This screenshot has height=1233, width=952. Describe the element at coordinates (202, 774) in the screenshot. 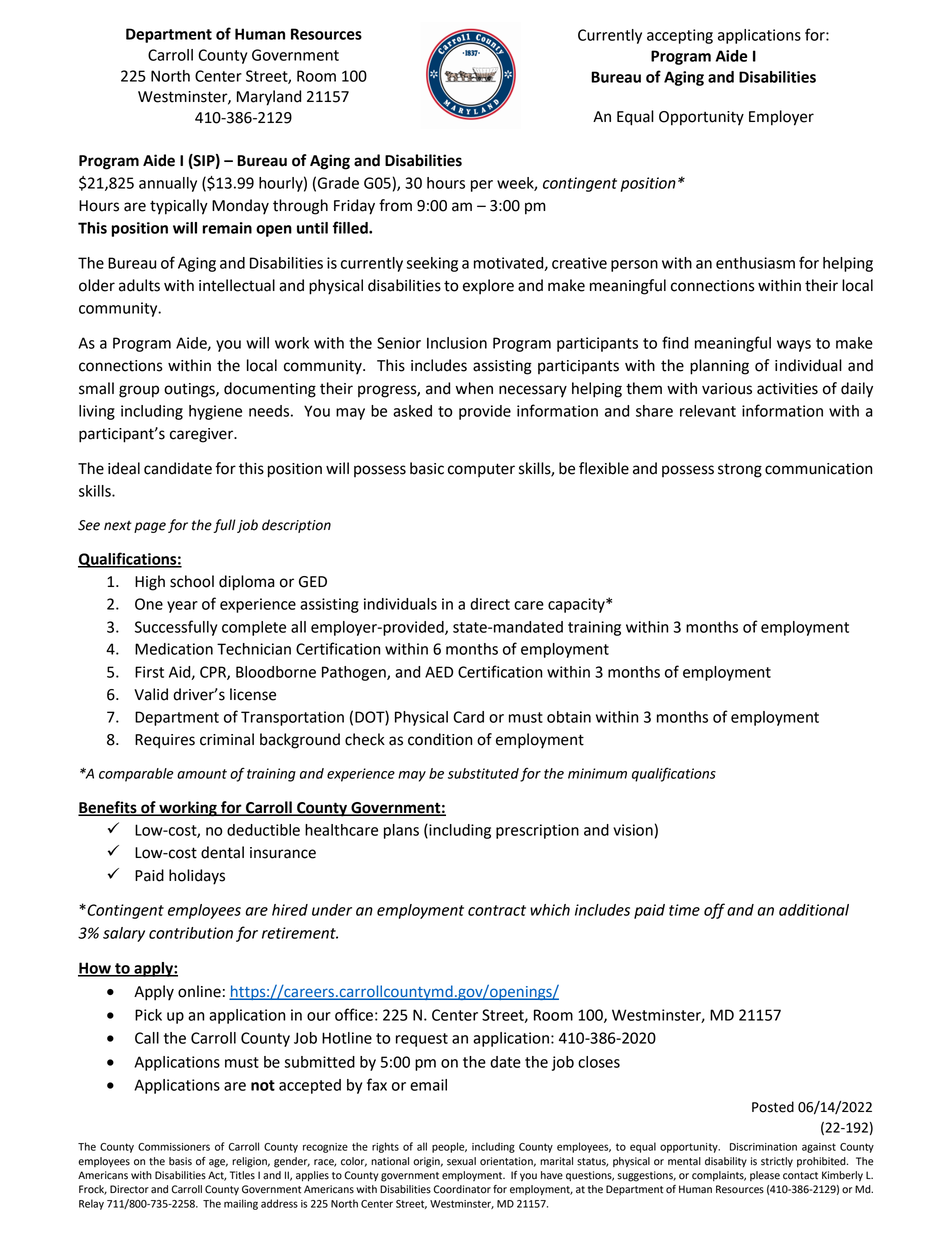

I see `amount` at that location.
